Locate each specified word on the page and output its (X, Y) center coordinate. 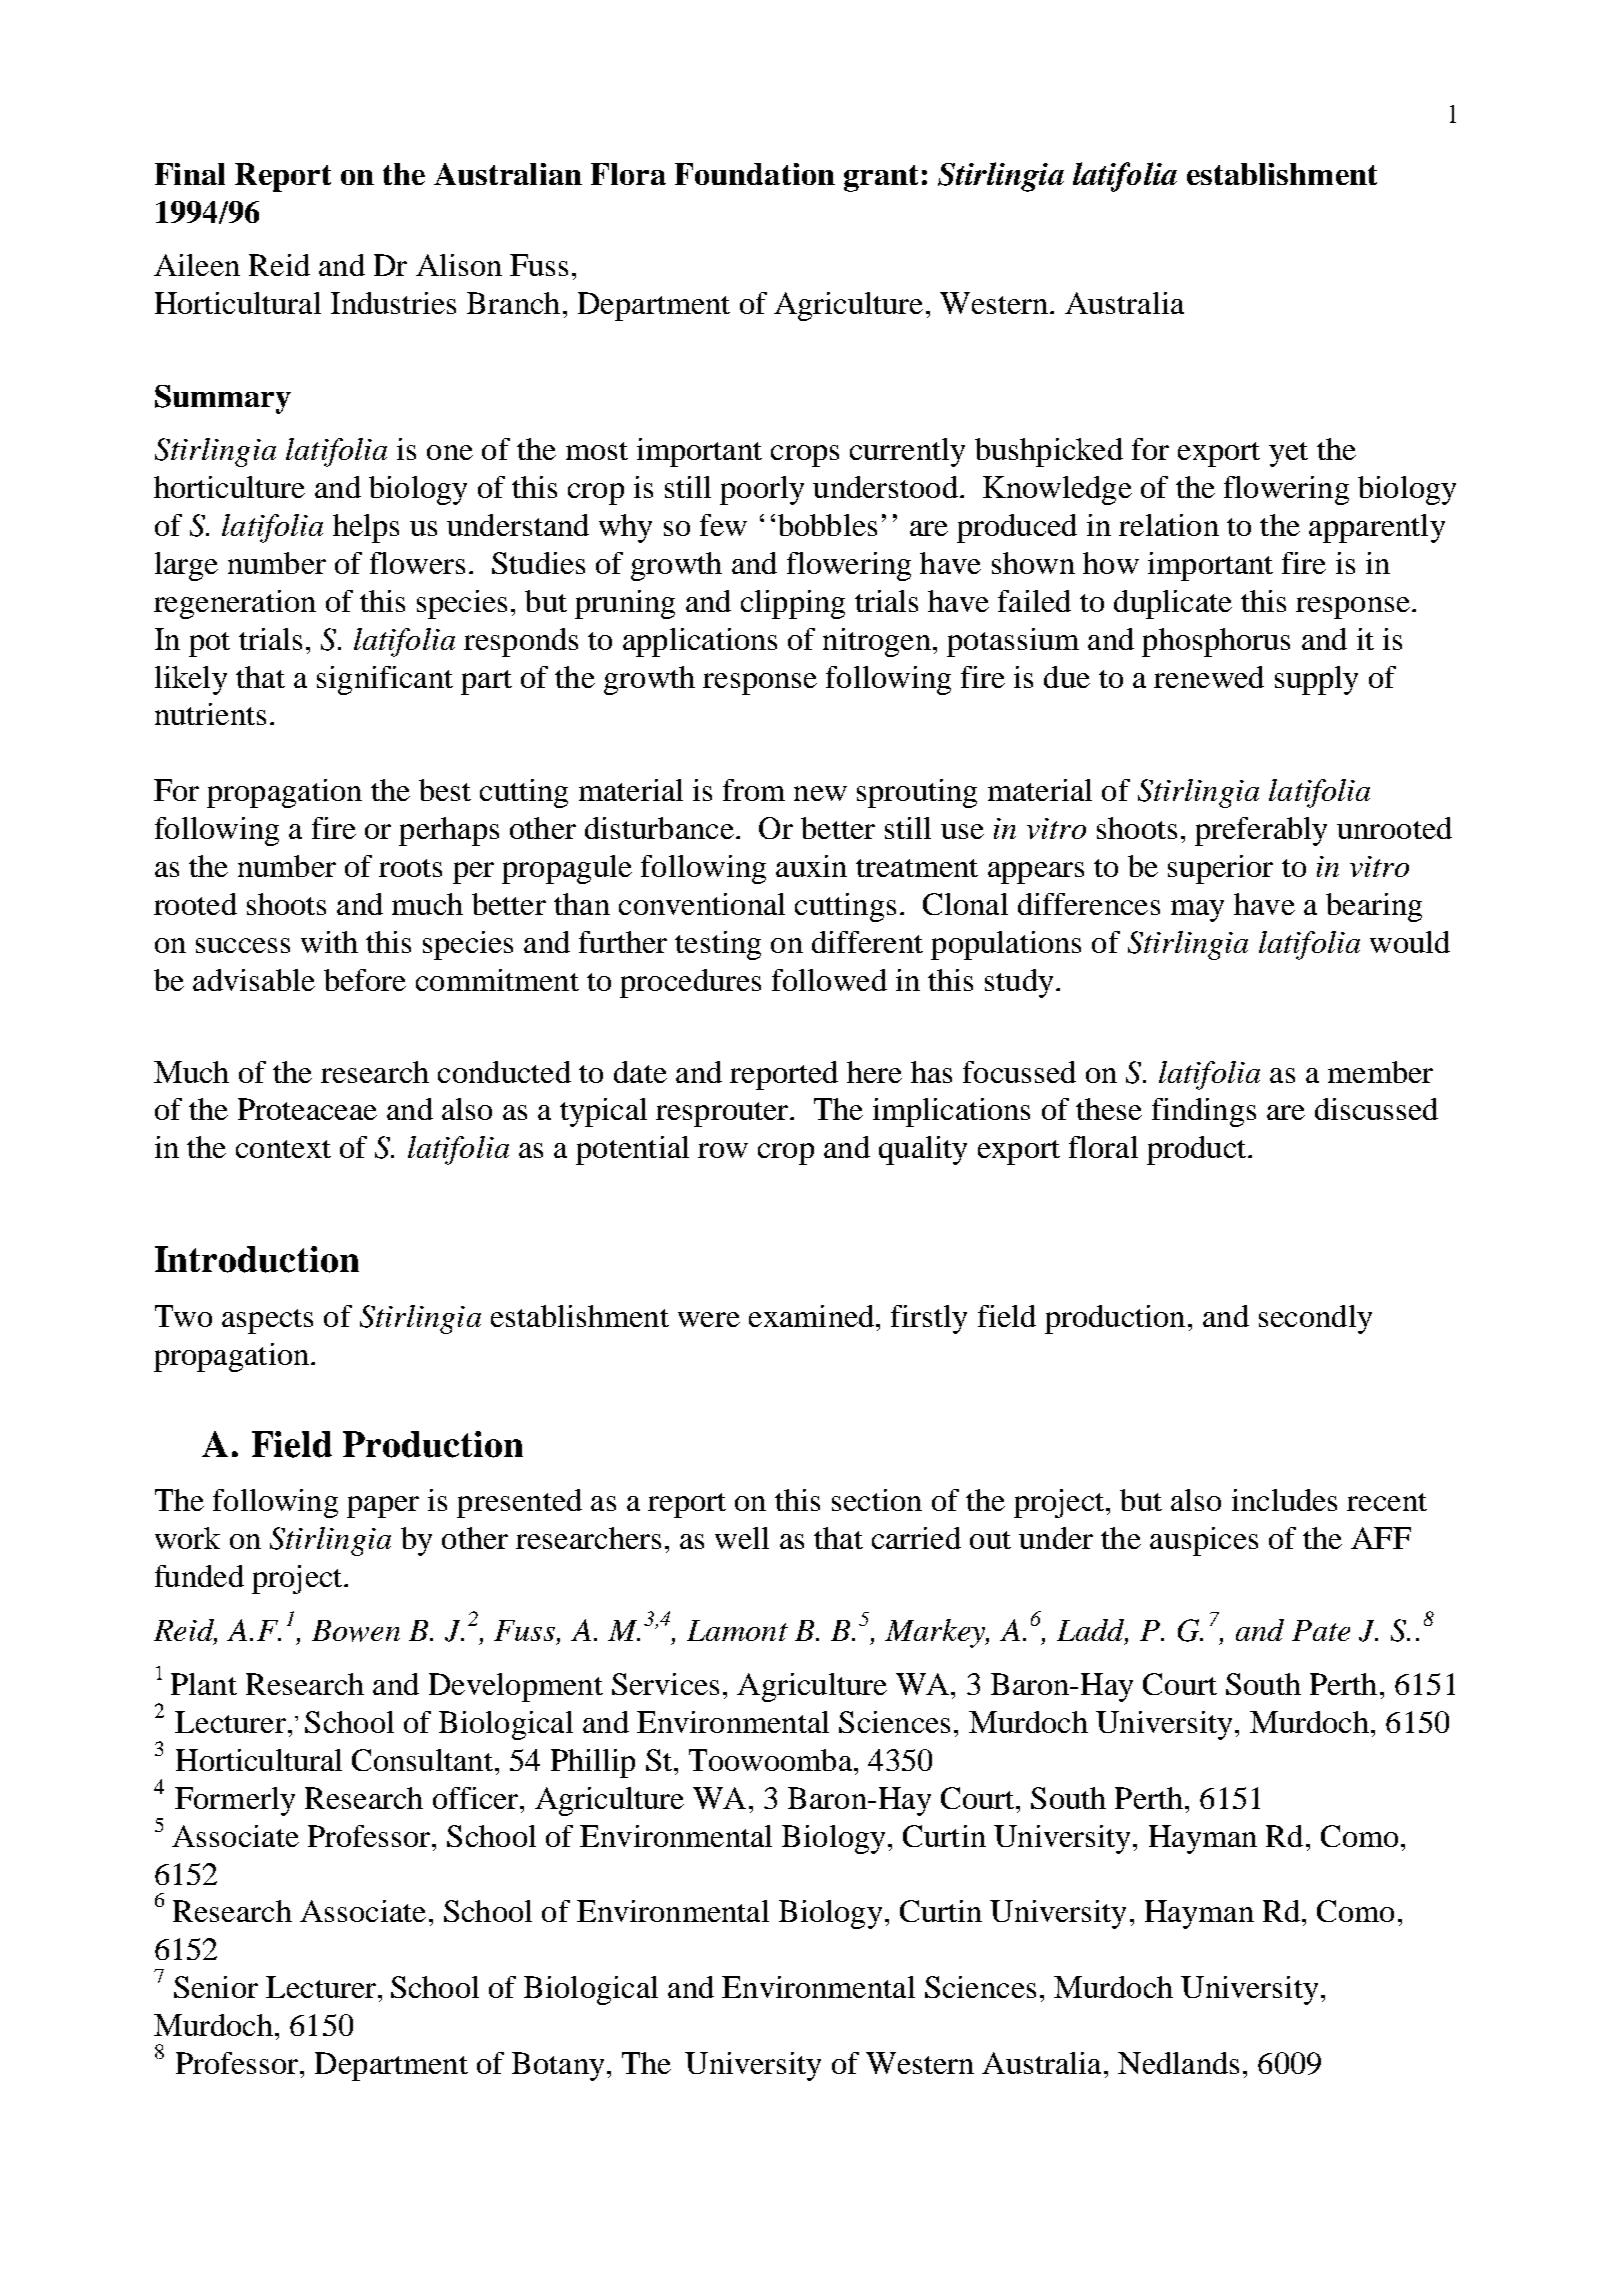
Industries (393, 303)
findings (1204, 1112)
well (742, 1538)
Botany (558, 2066)
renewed (1209, 677)
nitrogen (877, 642)
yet (1288, 454)
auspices (1204, 1541)
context (283, 1149)
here (874, 1072)
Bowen (356, 1631)
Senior (216, 1987)
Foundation (755, 174)
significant (385, 680)
